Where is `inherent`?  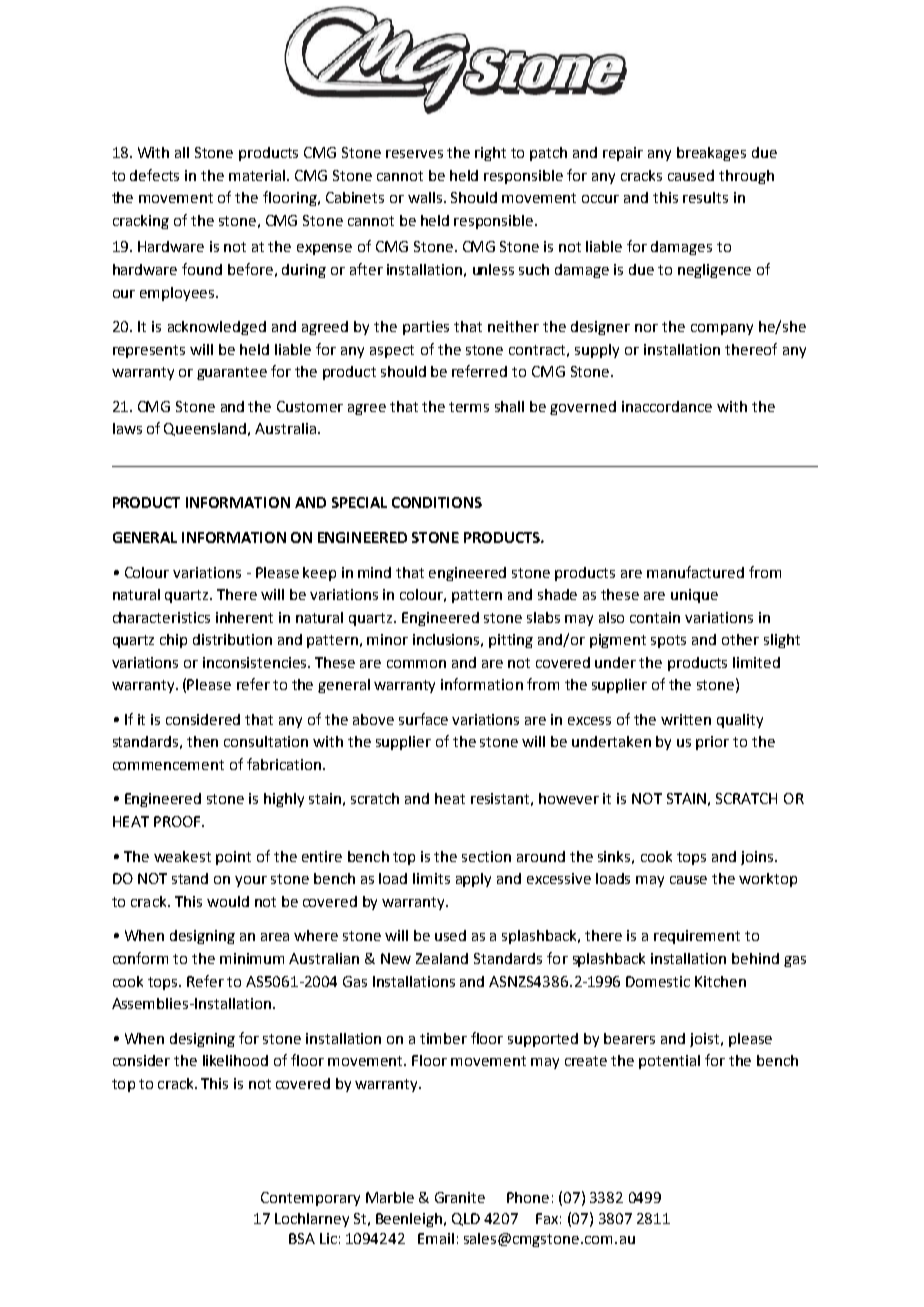
inherent is located at coordinates (244, 617).
